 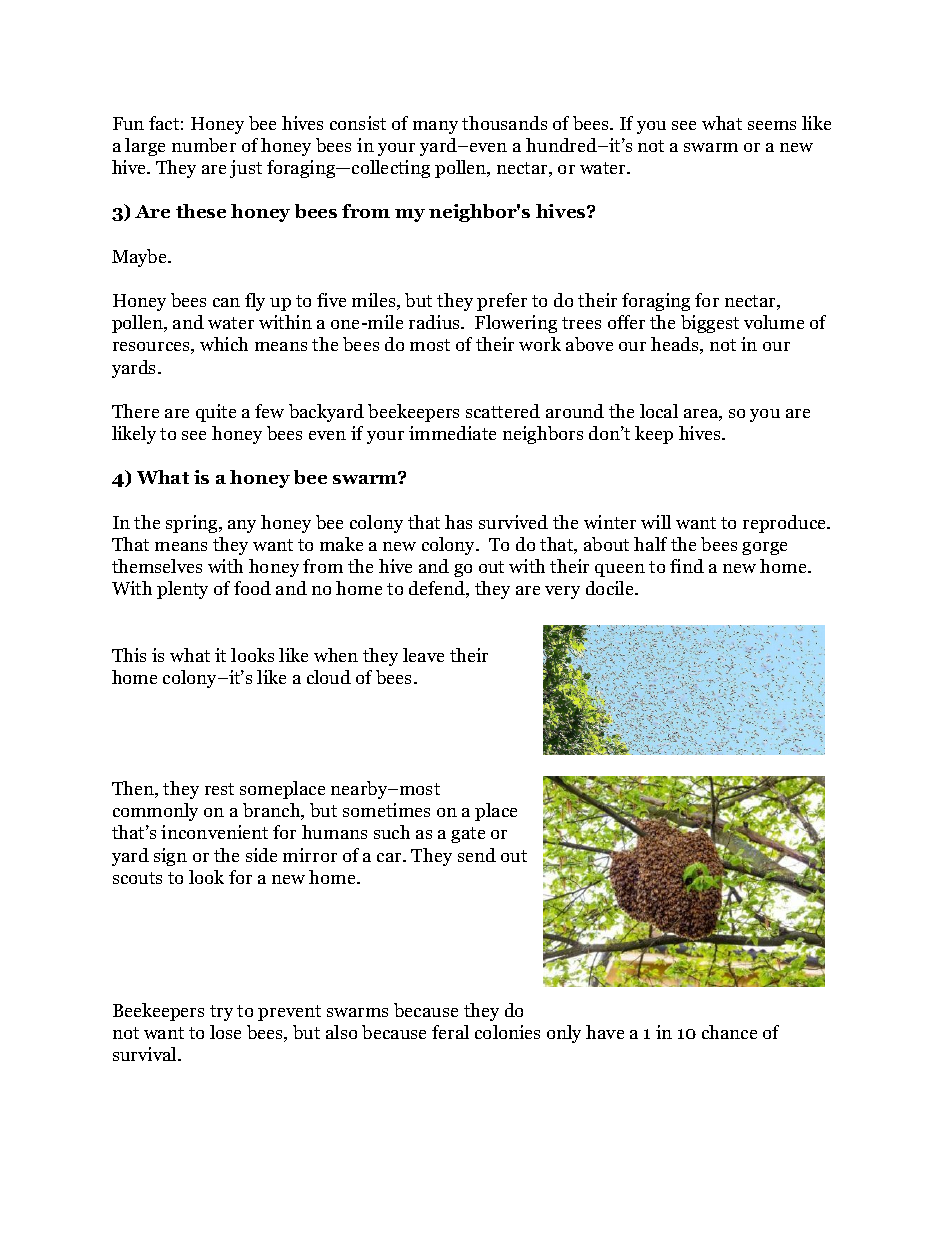 I want to click on docile, so click(x=611, y=588).
